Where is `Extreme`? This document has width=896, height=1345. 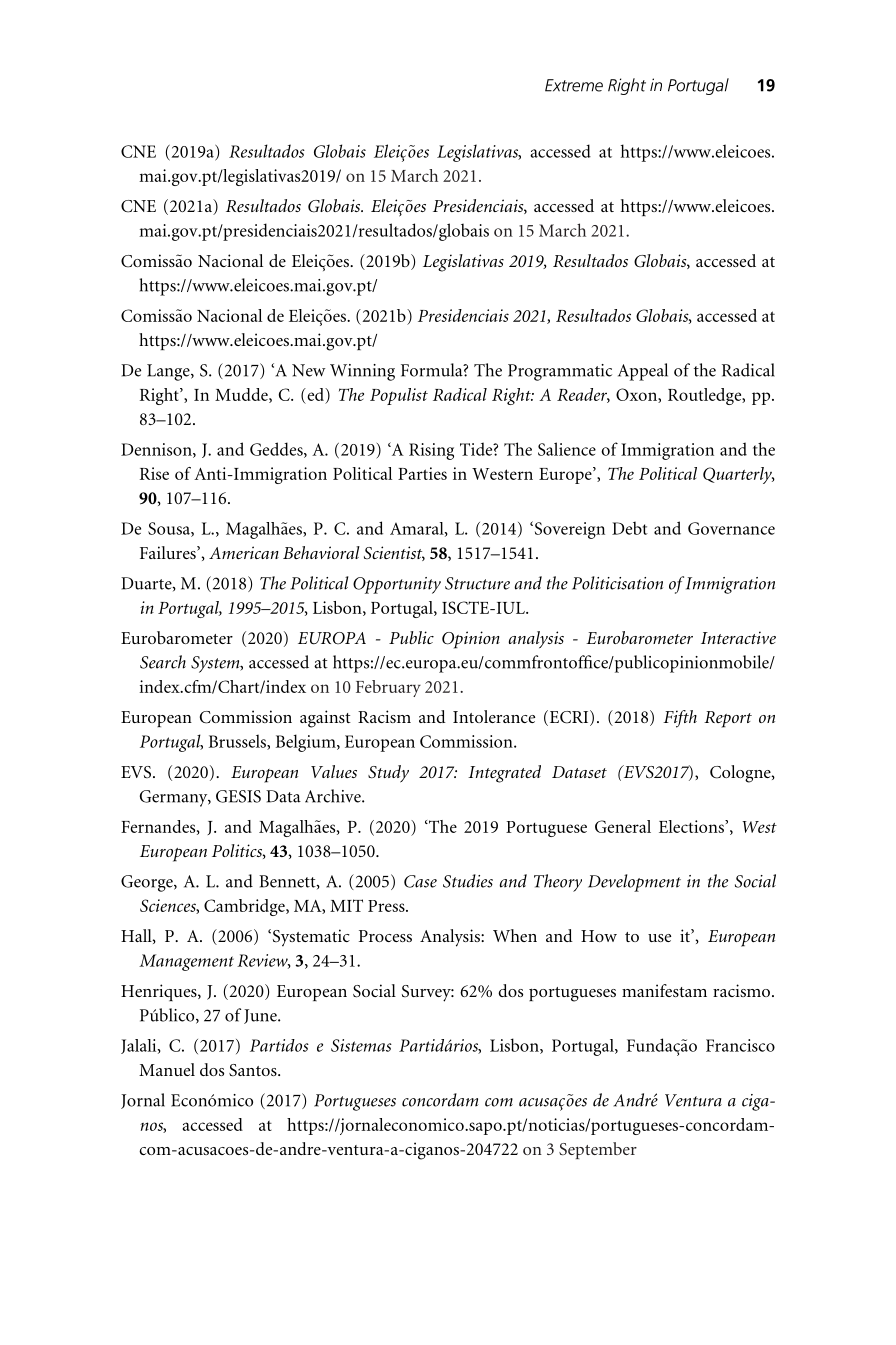
Extreme is located at coordinates (574, 85).
